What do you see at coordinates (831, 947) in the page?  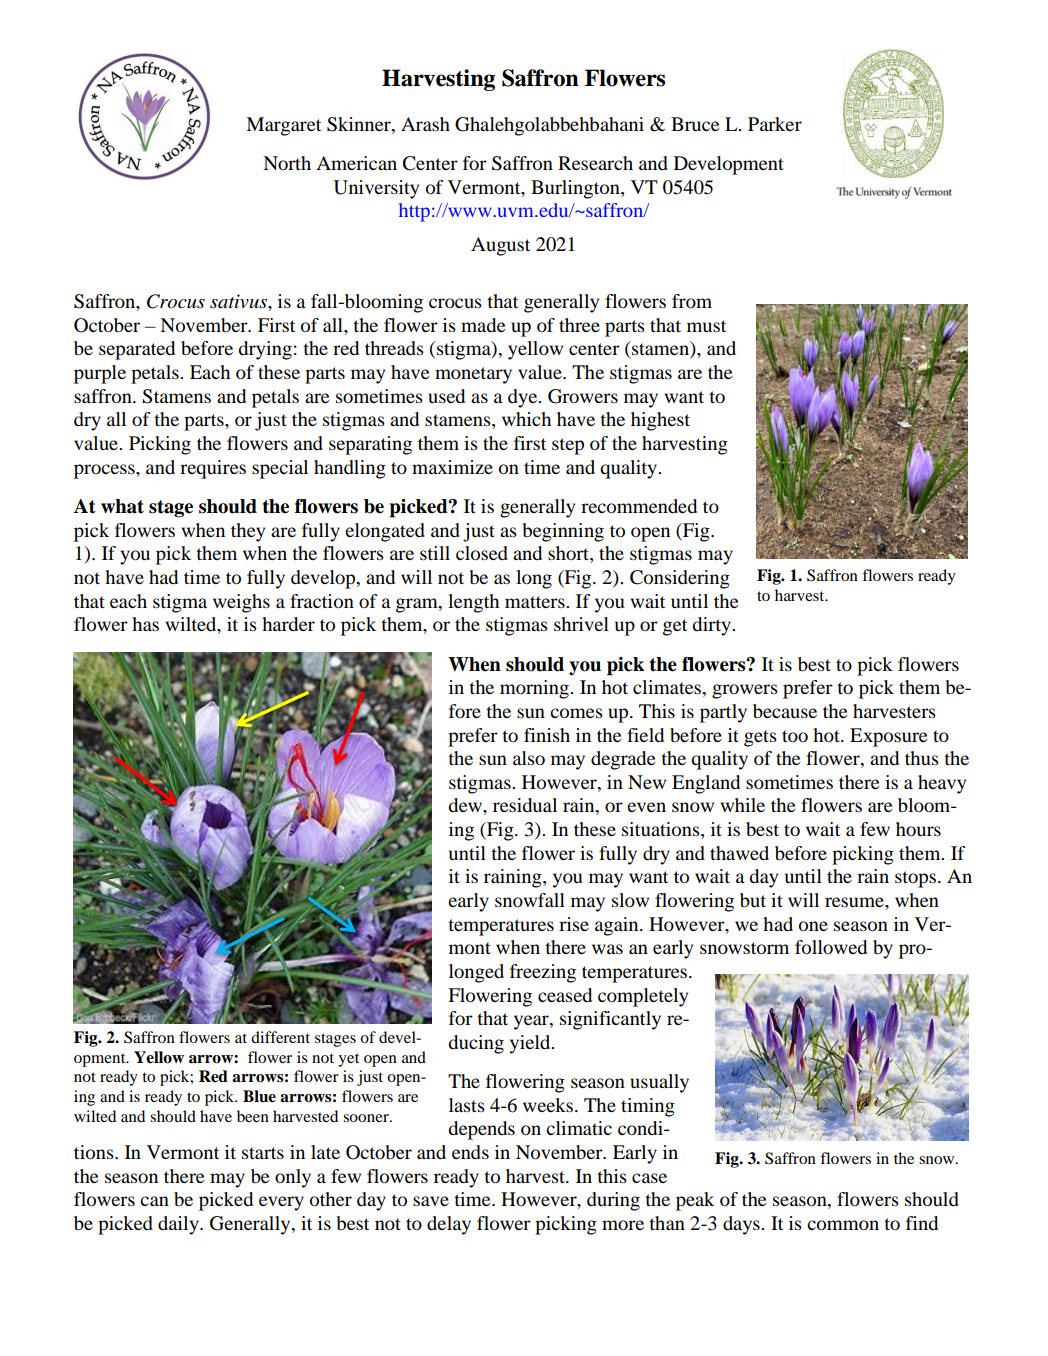 I see `followed` at bounding box center [831, 947].
